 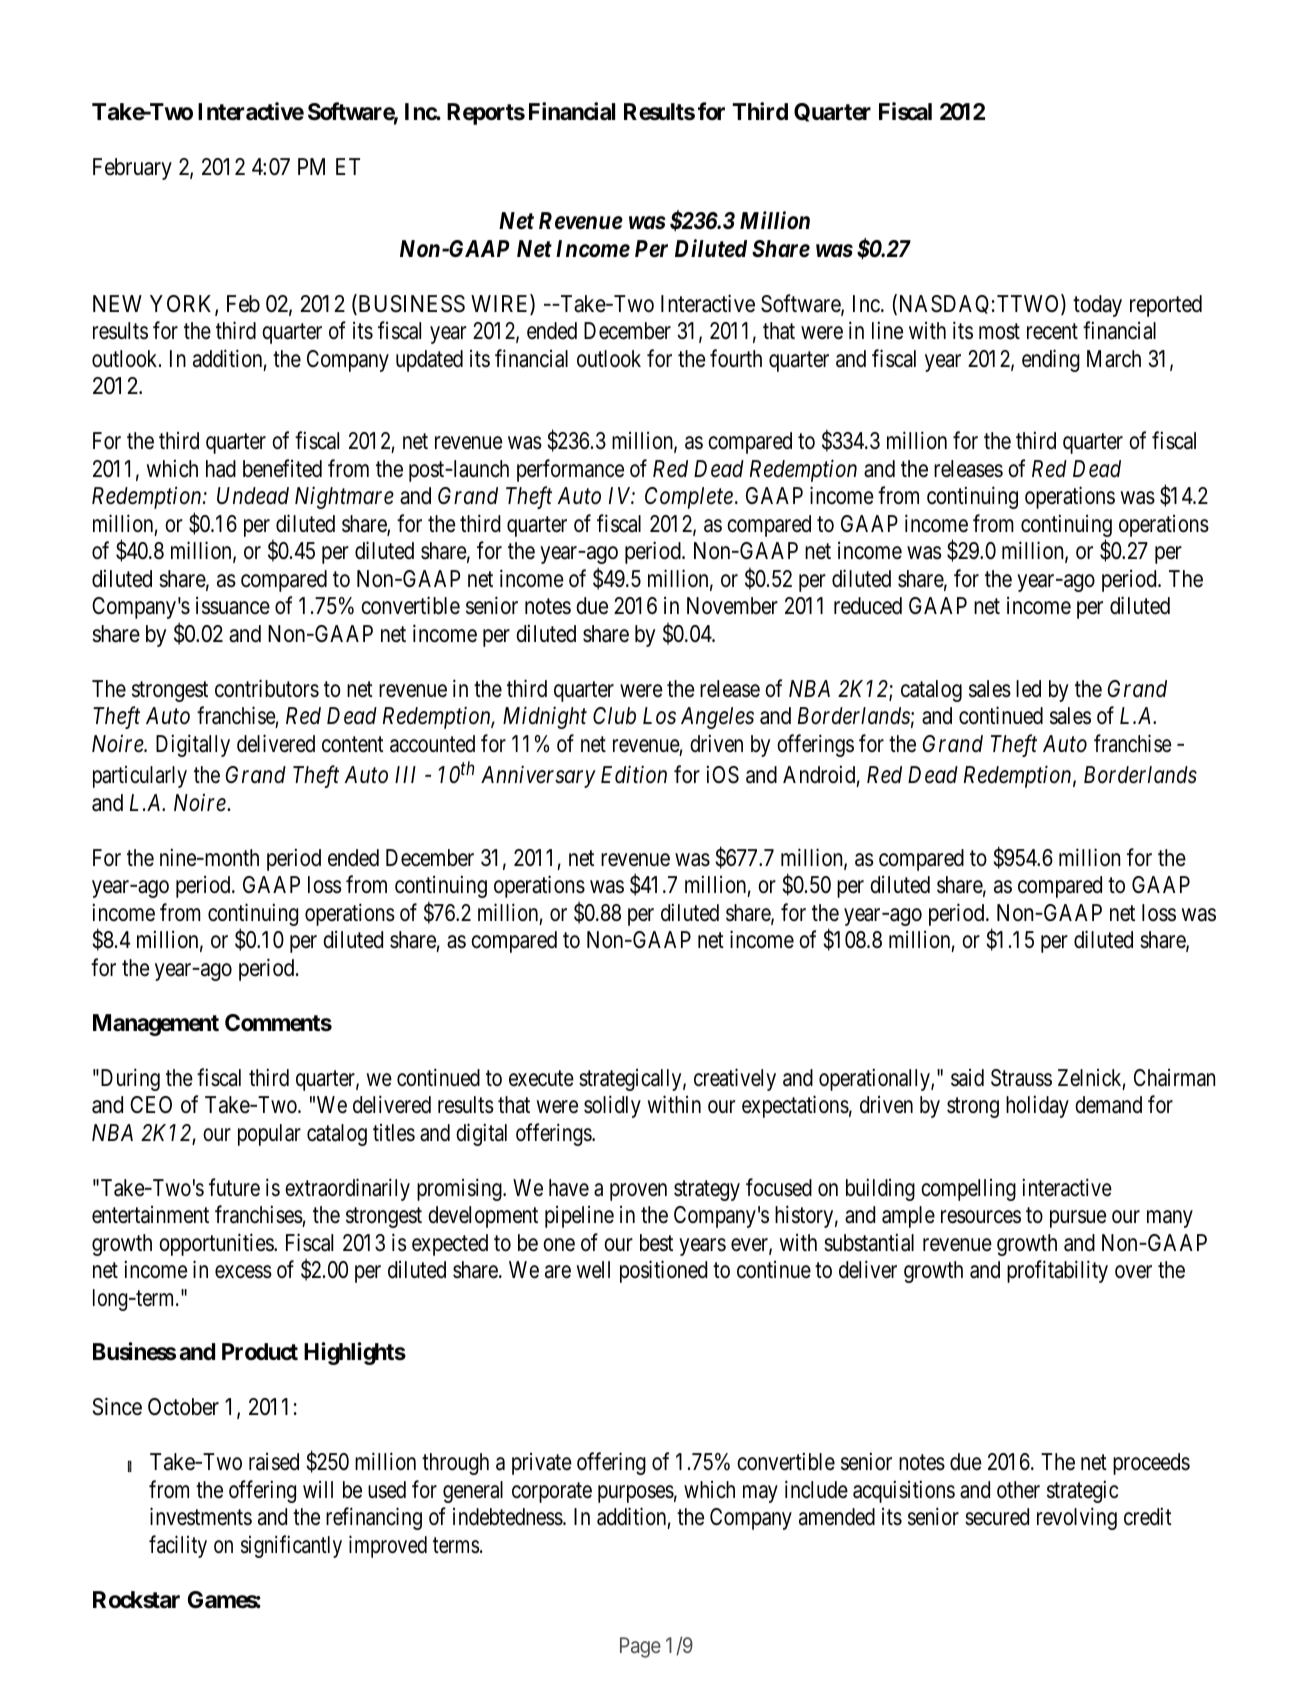 What do you see at coordinates (291, 1546) in the image?
I see `significantly` at bounding box center [291, 1546].
